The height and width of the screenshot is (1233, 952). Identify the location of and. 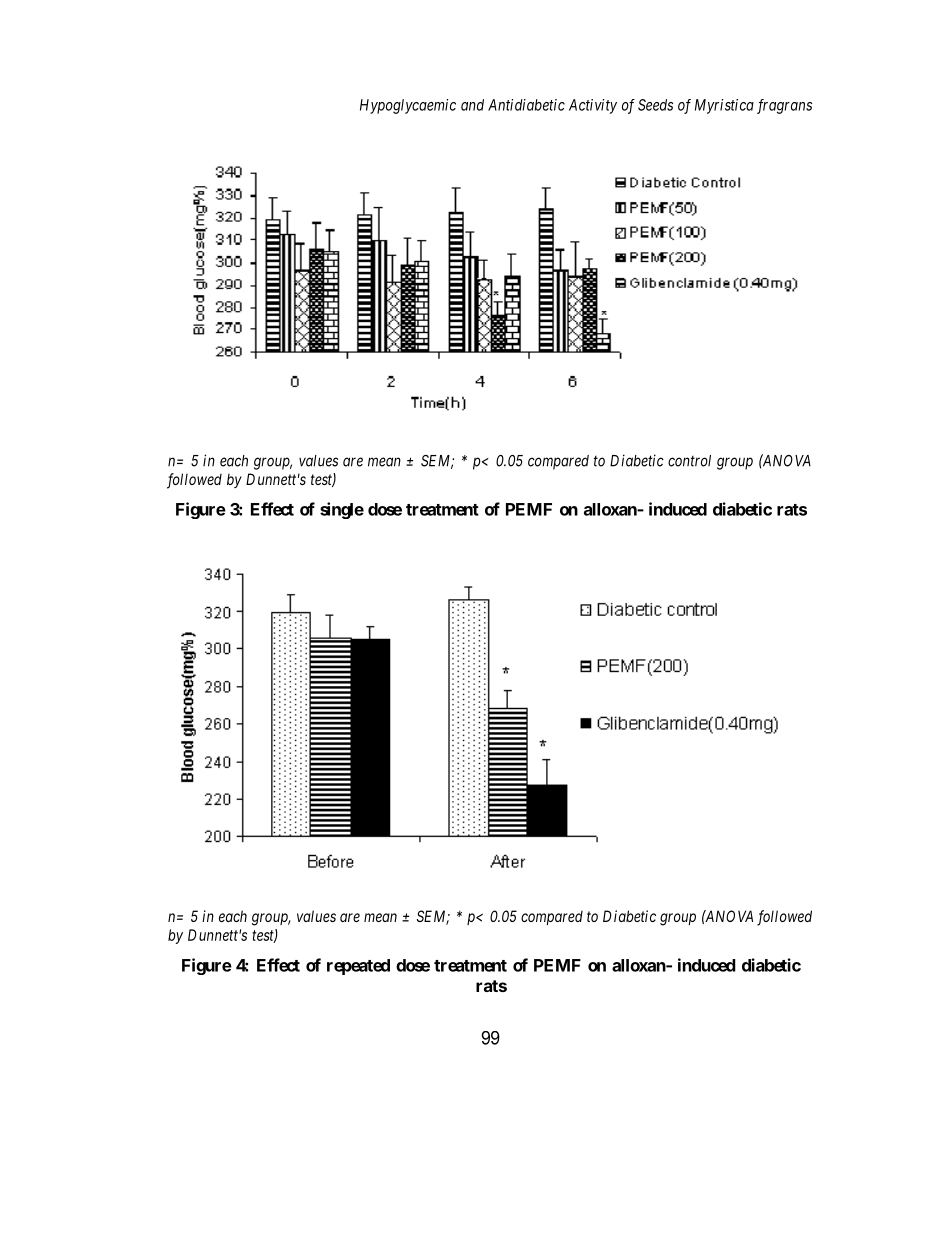
(472, 105).
